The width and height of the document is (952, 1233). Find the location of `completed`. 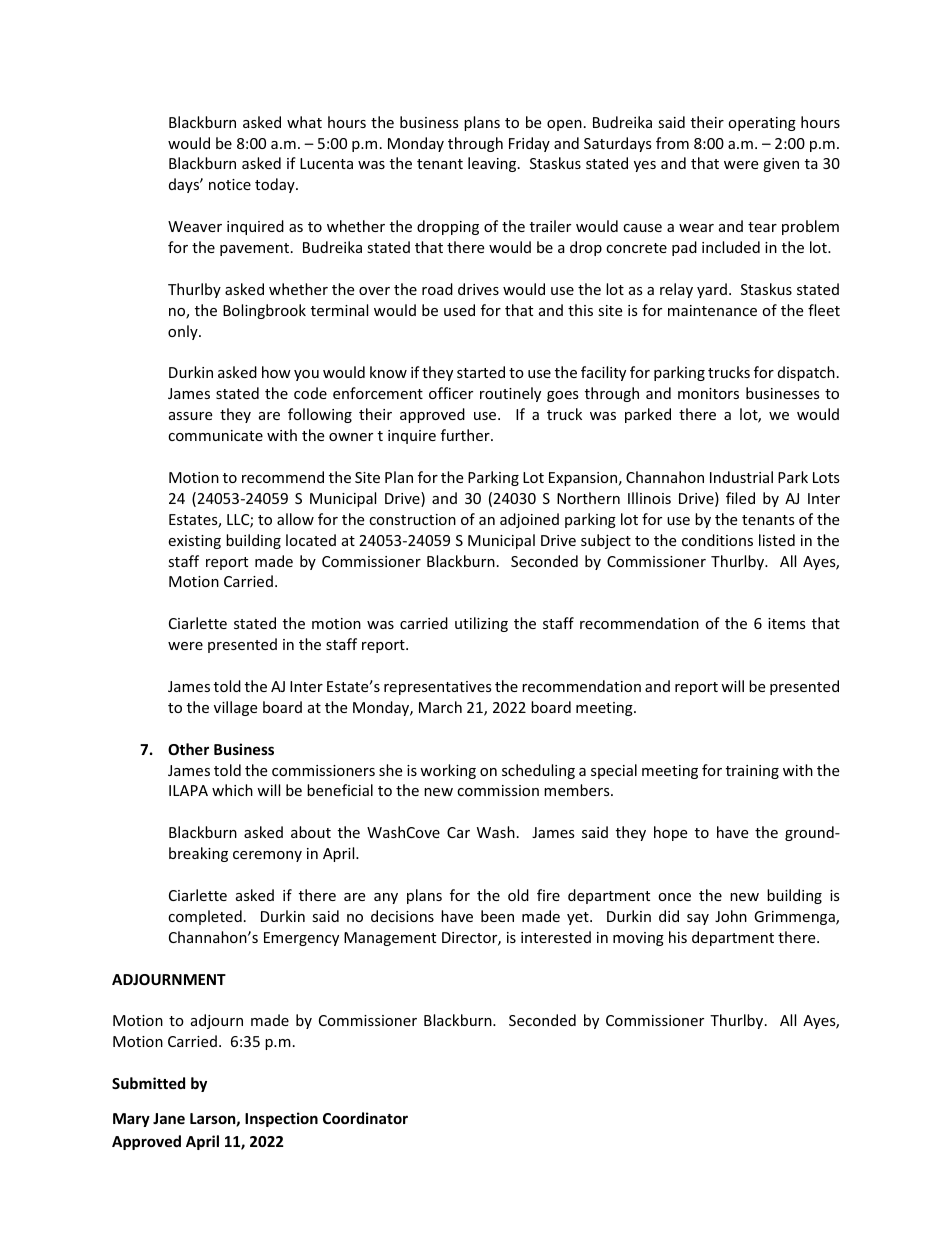

completed is located at coordinates (205, 917).
